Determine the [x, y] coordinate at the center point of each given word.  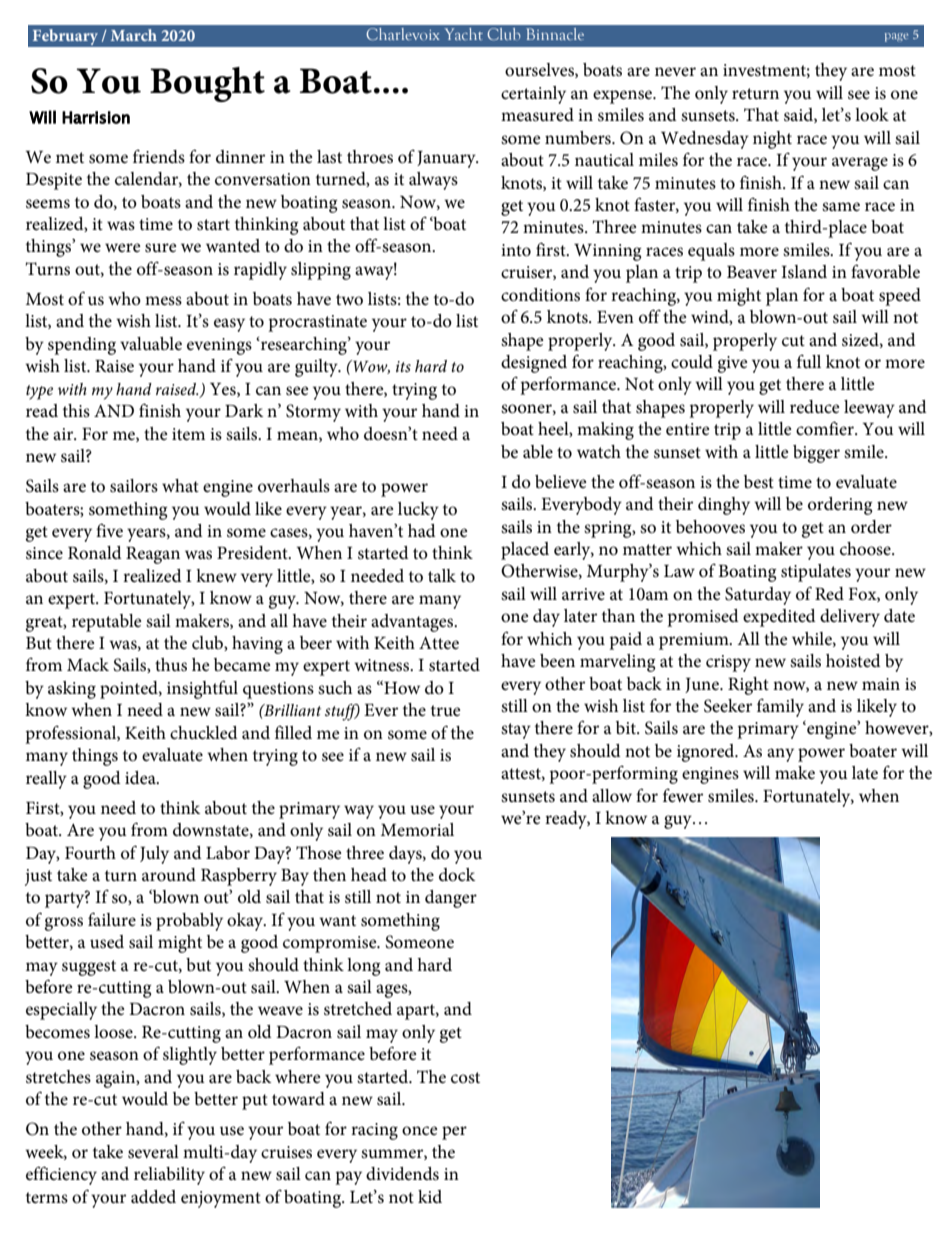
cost [465, 1078]
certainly [533, 95]
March [134, 35]
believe [561, 482]
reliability [169, 1176]
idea [141, 777]
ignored [707, 753]
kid [430, 1196]
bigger [816, 454]
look [872, 115]
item [188, 434]
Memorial [417, 830]
